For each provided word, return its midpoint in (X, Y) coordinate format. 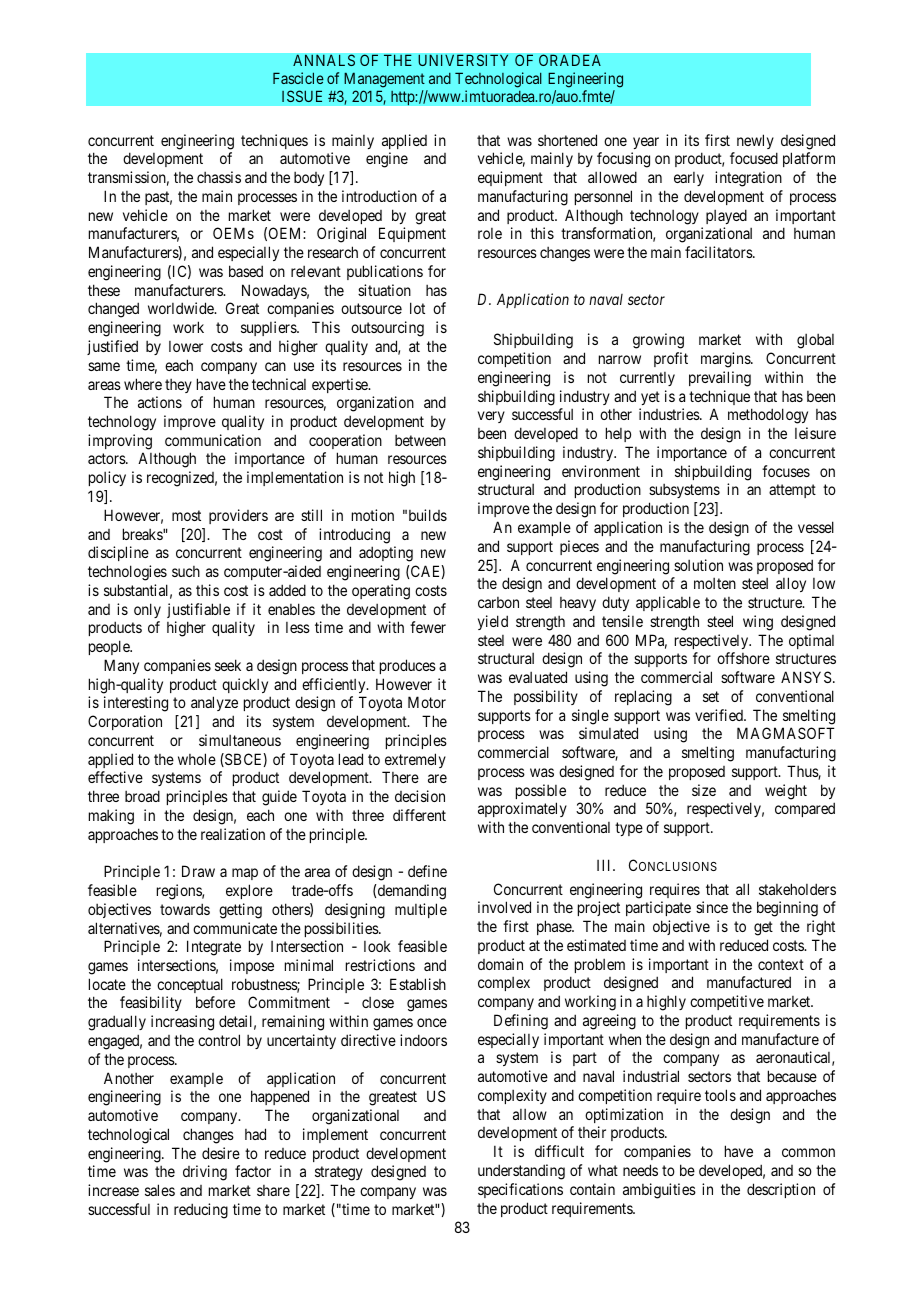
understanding (521, 1172)
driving (205, 1173)
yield (493, 622)
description (781, 1190)
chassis (219, 177)
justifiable (198, 610)
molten (715, 583)
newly (755, 141)
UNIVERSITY (463, 60)
